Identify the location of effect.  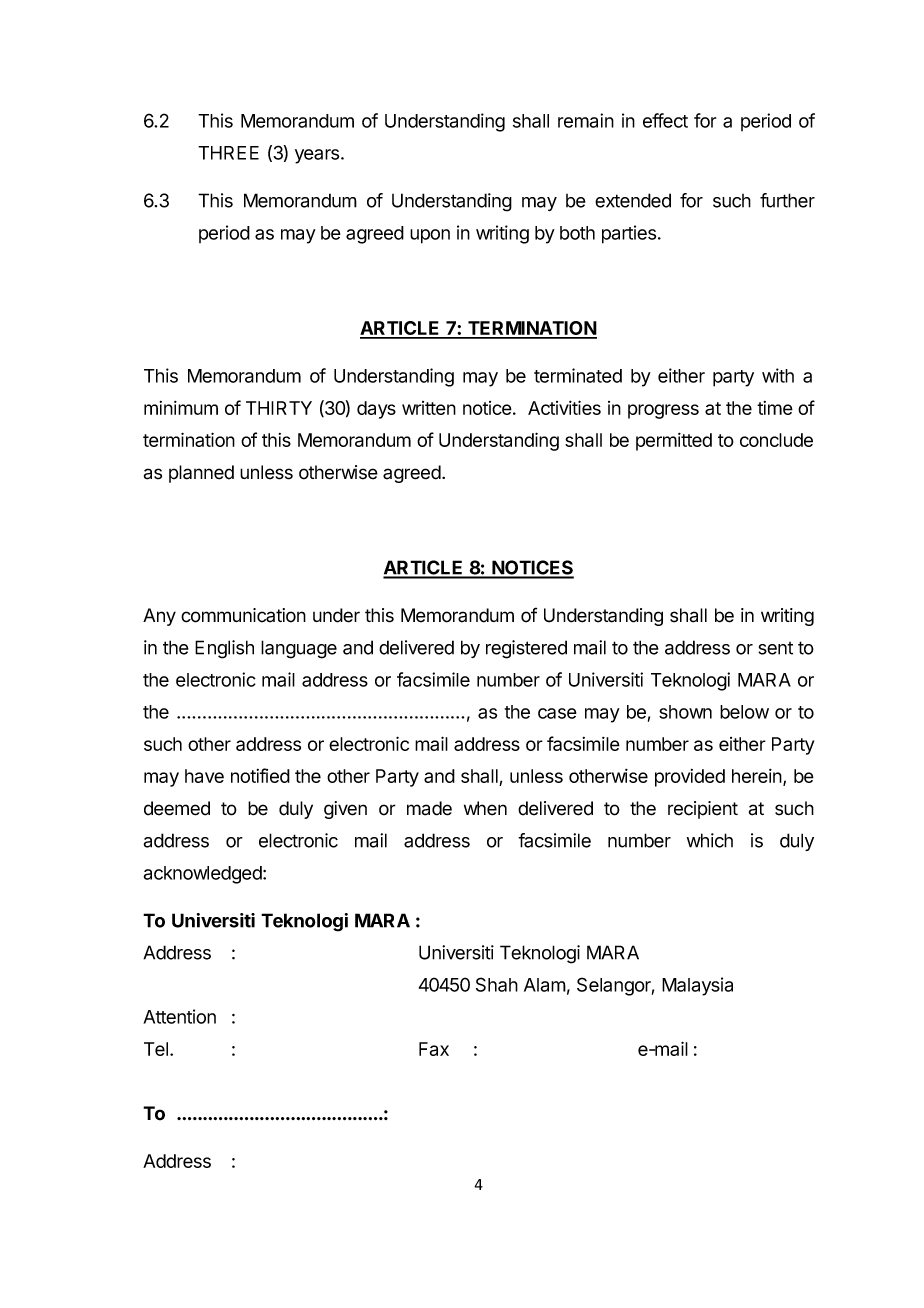
(665, 120).
